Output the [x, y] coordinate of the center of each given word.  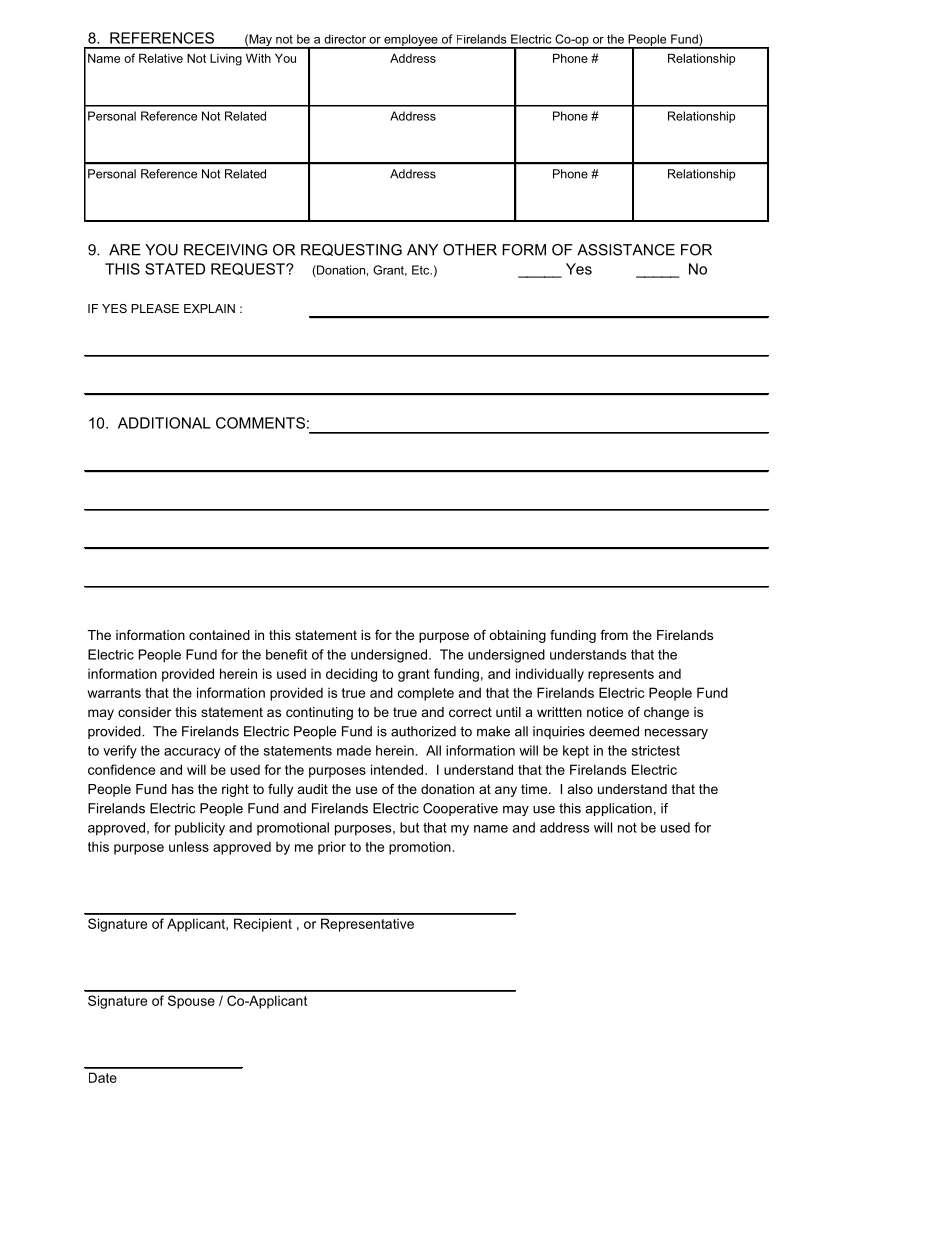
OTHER [470, 250]
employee [411, 41]
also [580, 789]
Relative [161, 58]
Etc [422, 270]
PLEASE [155, 308]
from [614, 635]
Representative [367, 925]
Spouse [191, 1002]
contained [219, 635]
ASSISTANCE [626, 250]
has [183, 789]
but [409, 827]
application [618, 809]
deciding [351, 675]
